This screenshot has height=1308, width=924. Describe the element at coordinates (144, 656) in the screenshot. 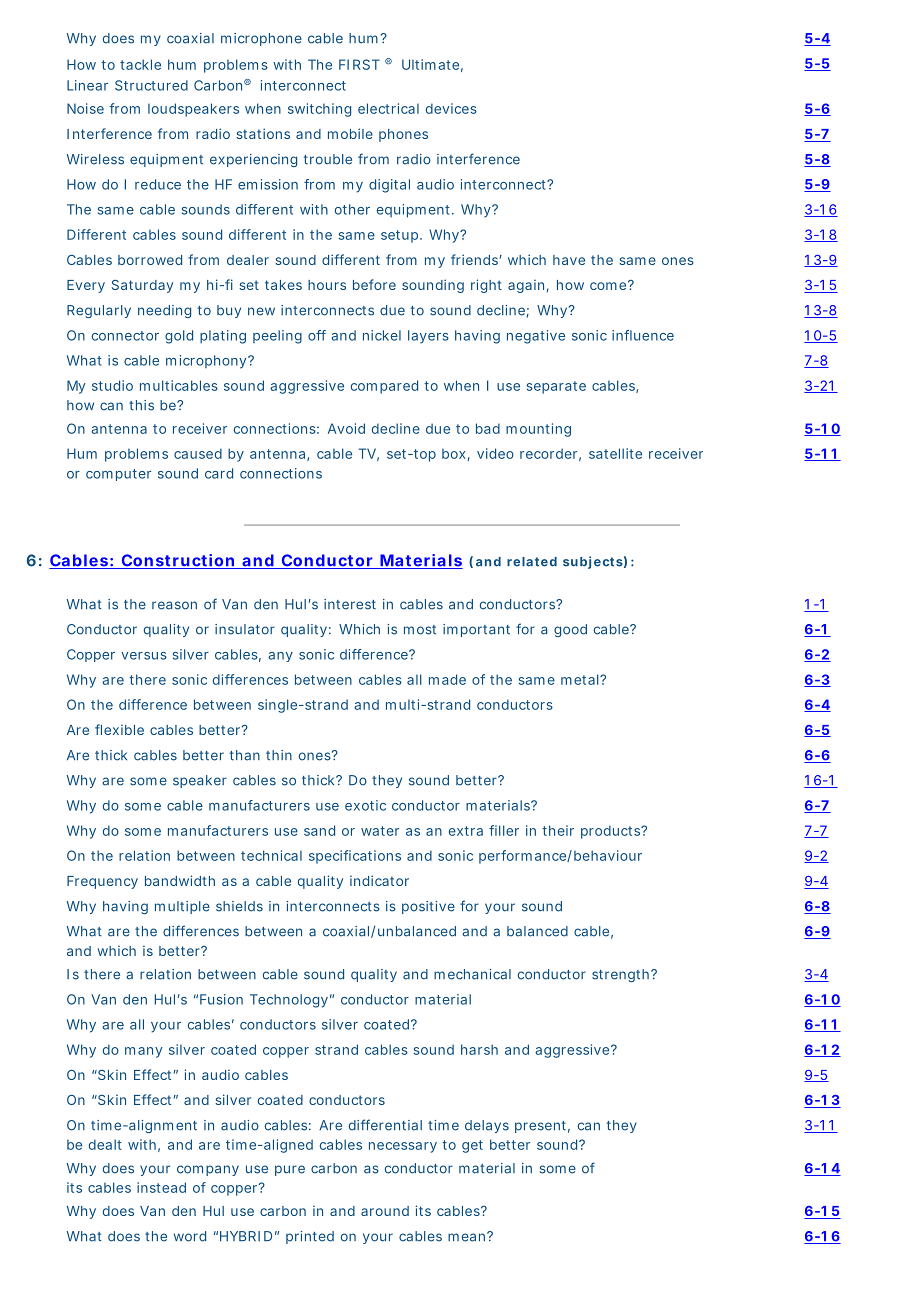

I see `versus` at that location.
